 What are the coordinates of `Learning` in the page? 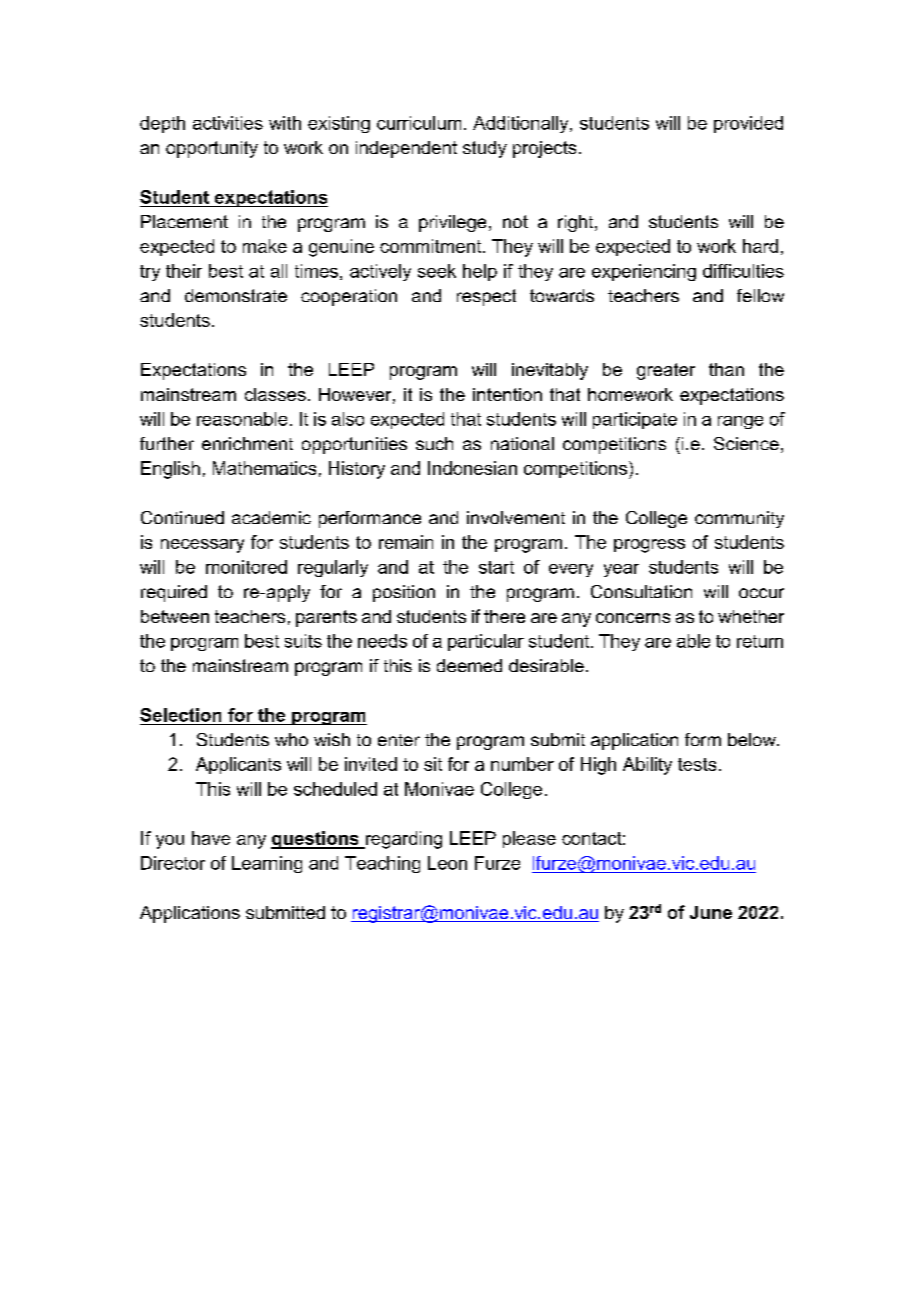 It's located at (267, 864).
